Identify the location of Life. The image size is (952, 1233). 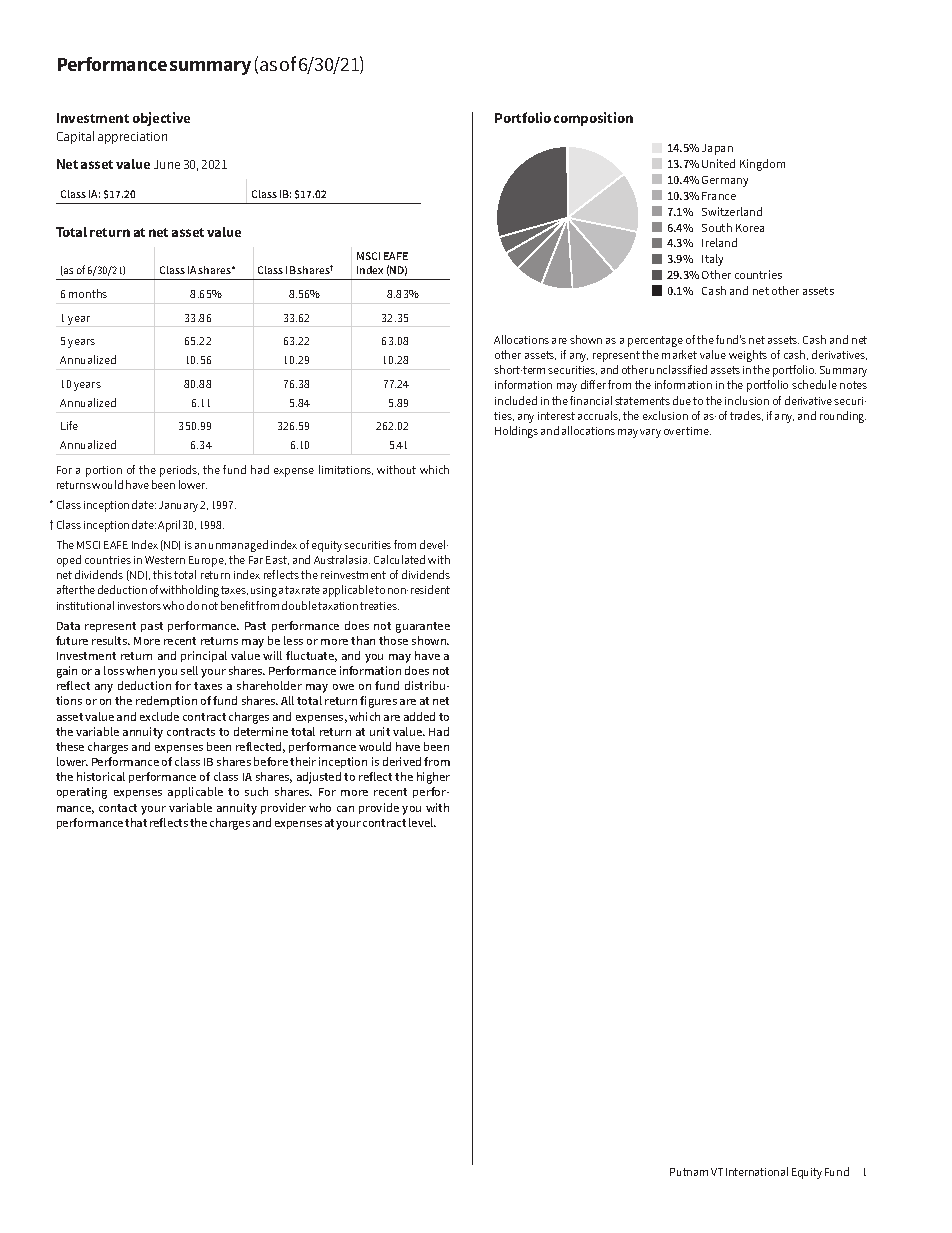
(69, 425).
